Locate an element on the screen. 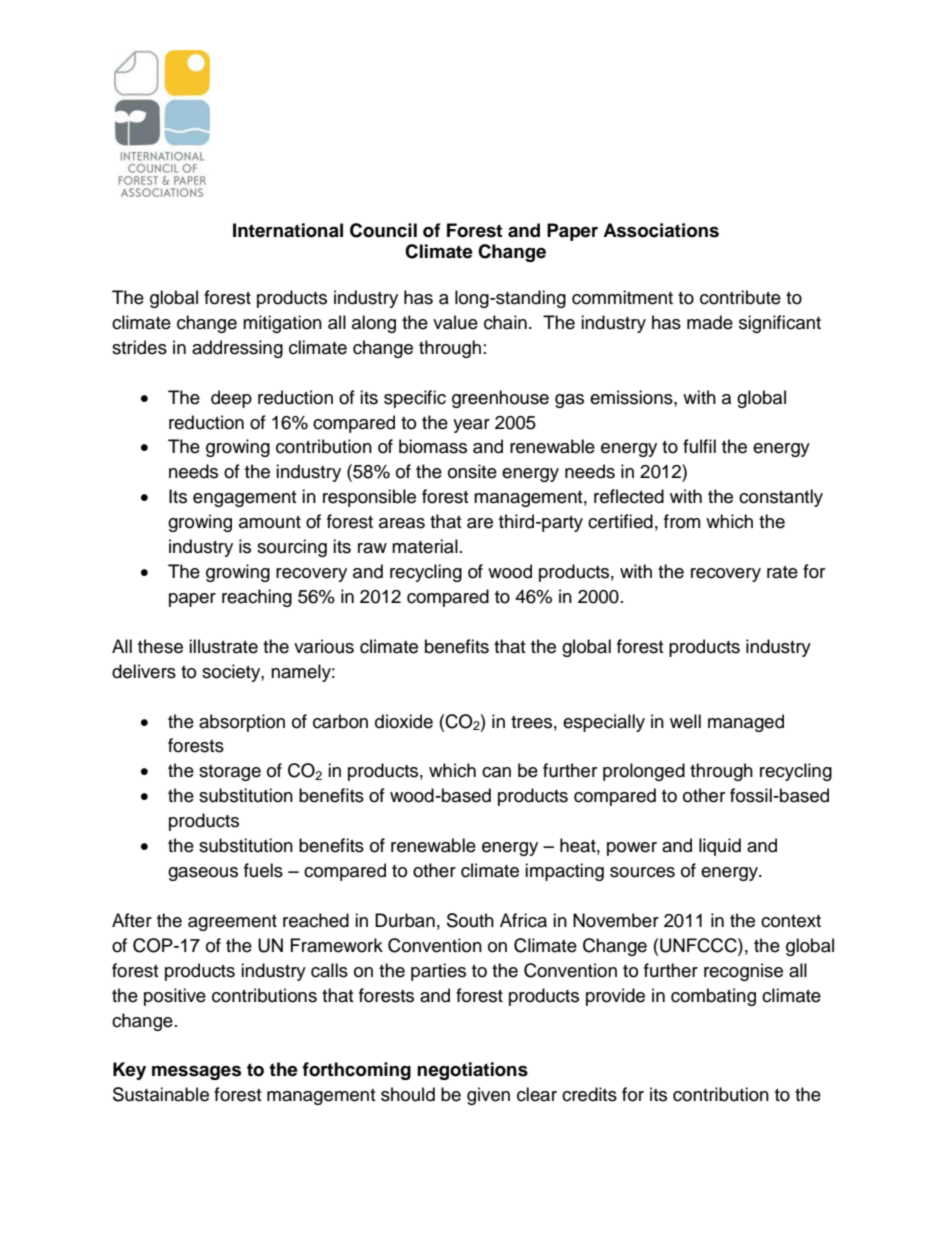 Image resolution: width=952 pixels, height=1233 pixels. these is located at coordinates (160, 646).
